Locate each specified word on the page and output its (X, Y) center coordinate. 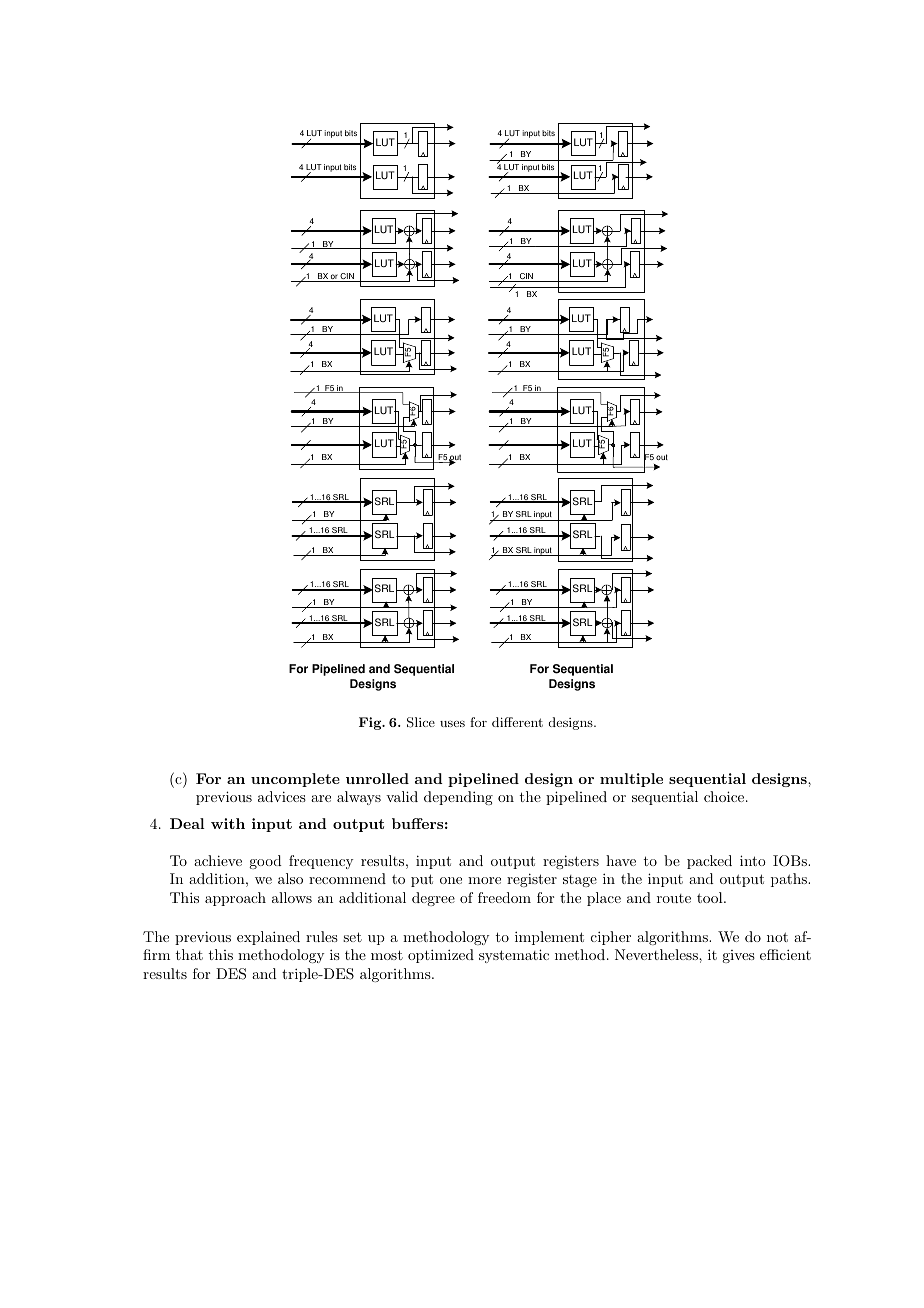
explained (268, 938)
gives (738, 956)
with (228, 823)
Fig (371, 723)
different (517, 722)
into (753, 860)
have (621, 860)
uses (452, 723)
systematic (514, 956)
